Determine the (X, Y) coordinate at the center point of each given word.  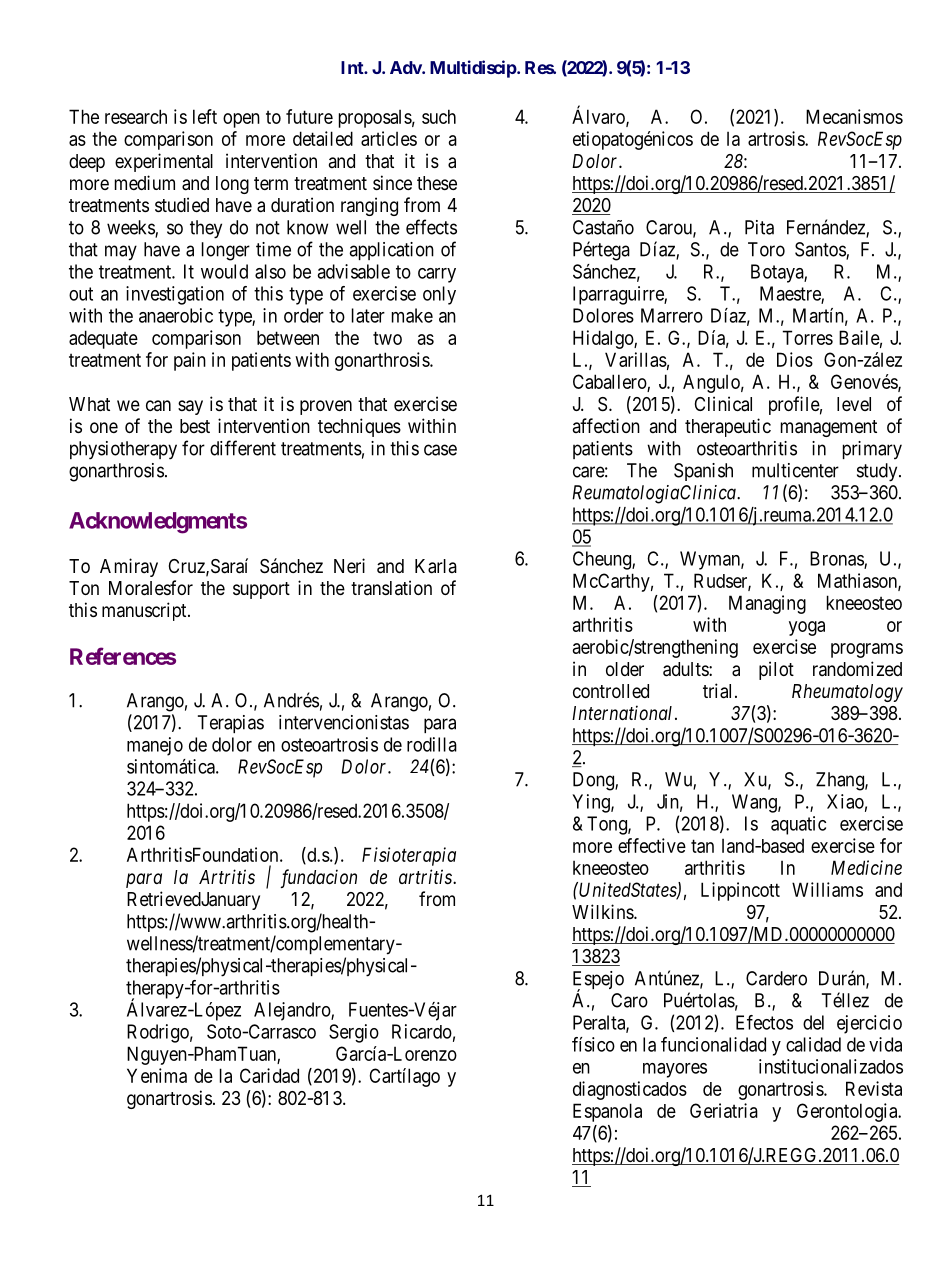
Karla (436, 566)
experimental (164, 162)
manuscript (145, 611)
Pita (759, 227)
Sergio (354, 1033)
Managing (767, 604)
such (439, 116)
